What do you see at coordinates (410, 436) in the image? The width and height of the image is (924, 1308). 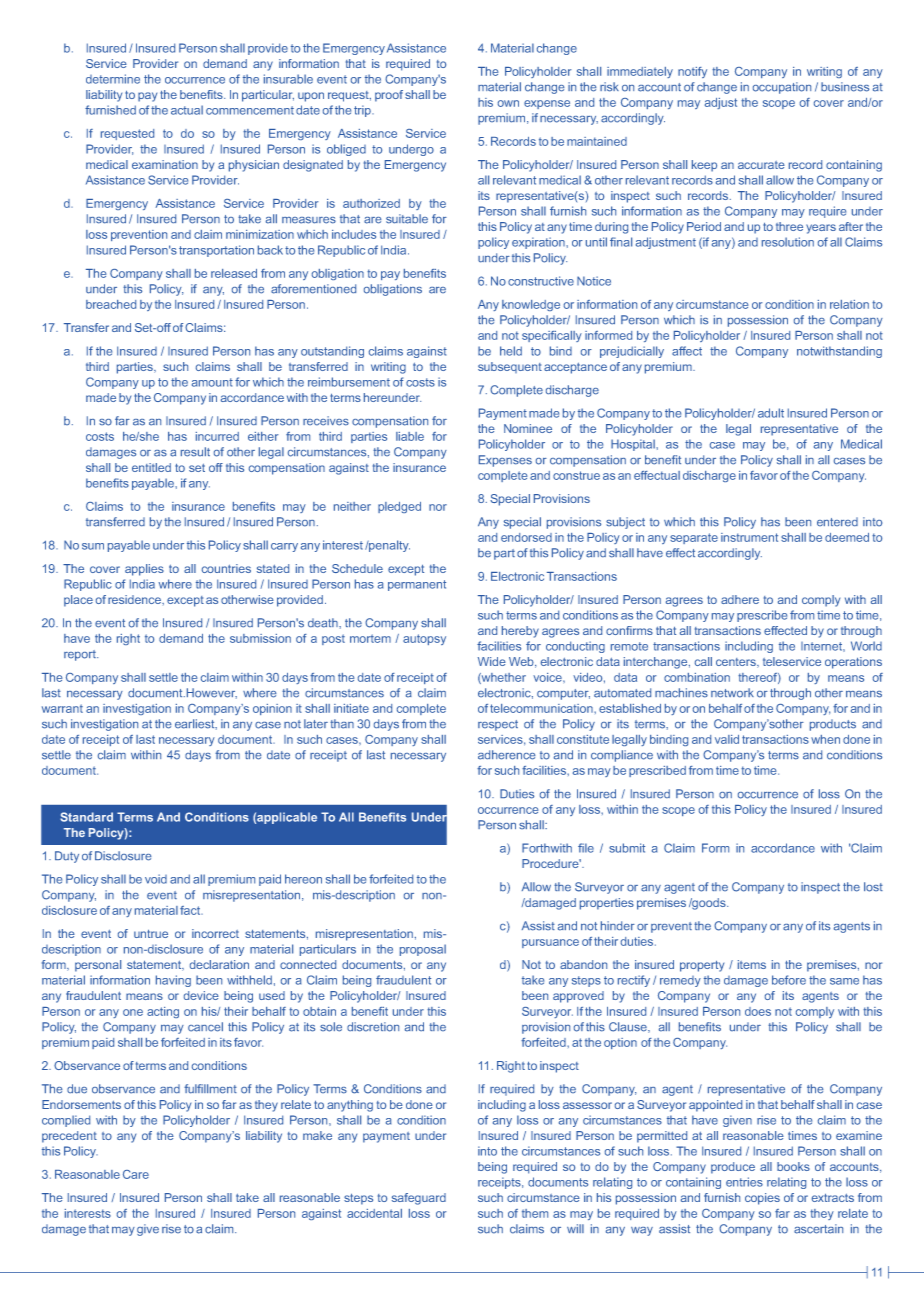 I see `liable` at bounding box center [410, 436].
